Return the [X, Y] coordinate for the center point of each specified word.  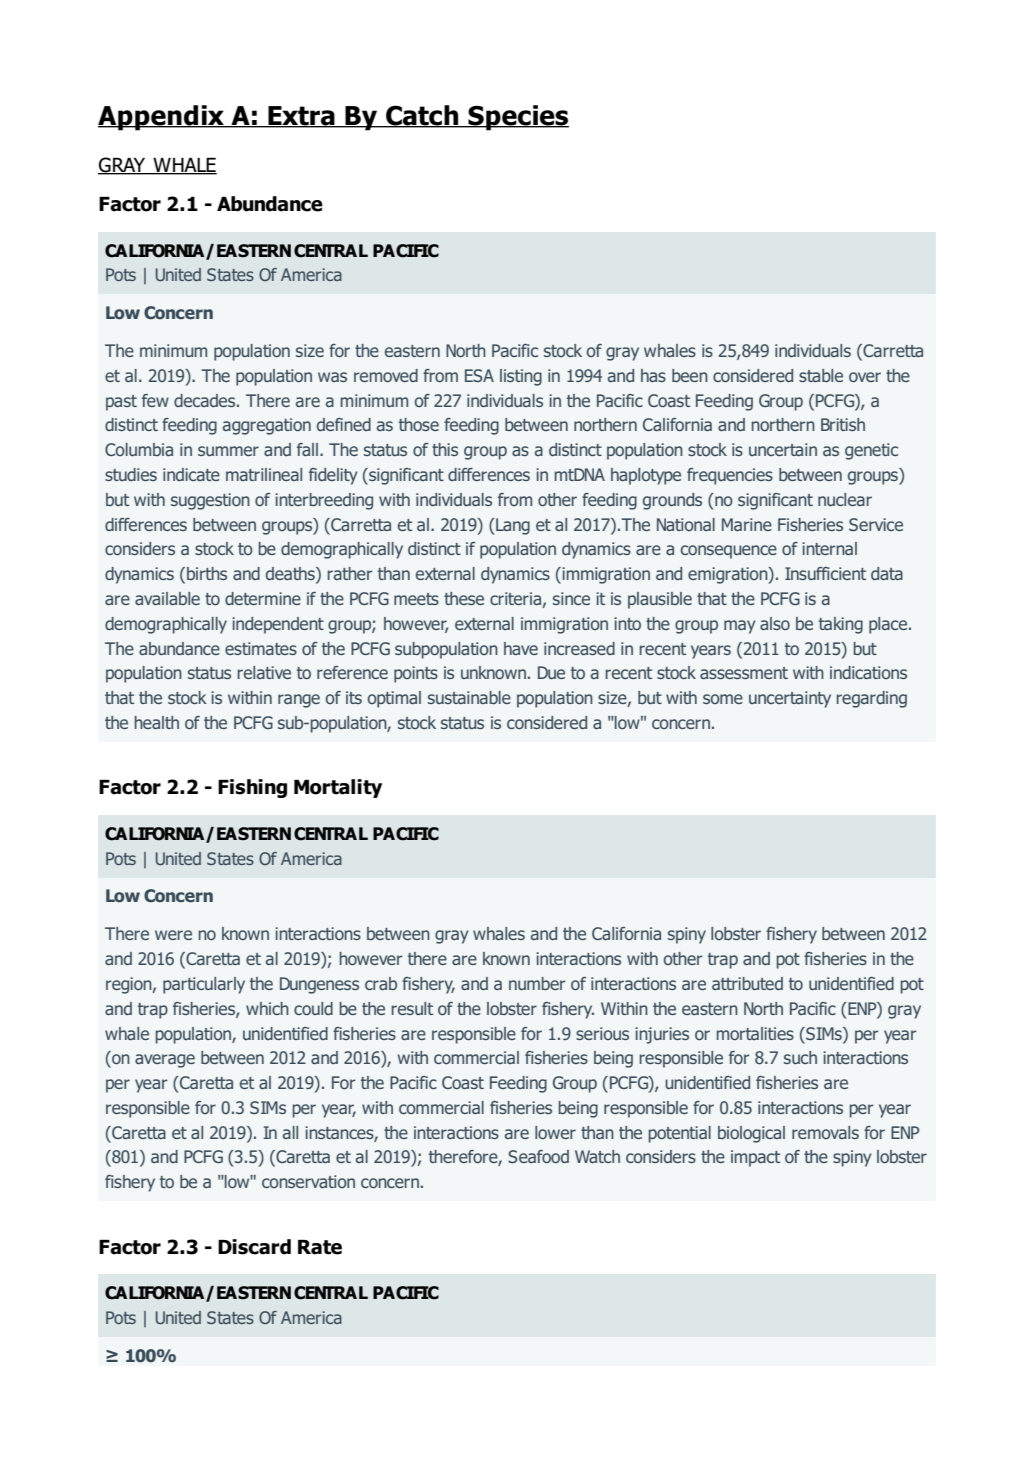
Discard [254, 1247]
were [173, 935]
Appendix [162, 118]
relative [264, 672]
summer [228, 451]
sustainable [469, 697]
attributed [747, 983]
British [843, 424]
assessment [744, 673]
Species [517, 118]
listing [521, 377]
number [537, 983]
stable [821, 375]
